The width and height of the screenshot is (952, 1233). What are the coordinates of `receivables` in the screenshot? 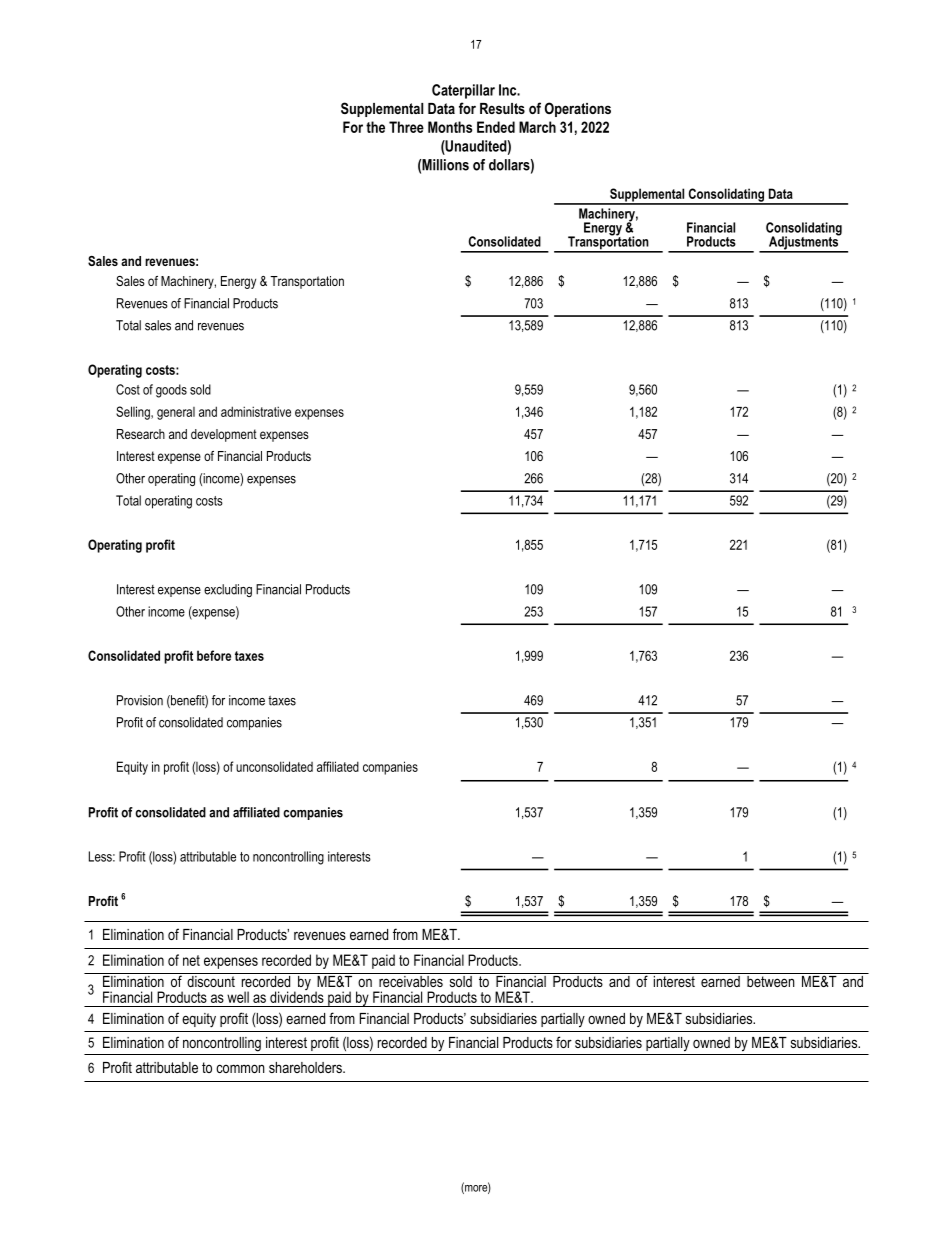 It's located at (411, 980).
